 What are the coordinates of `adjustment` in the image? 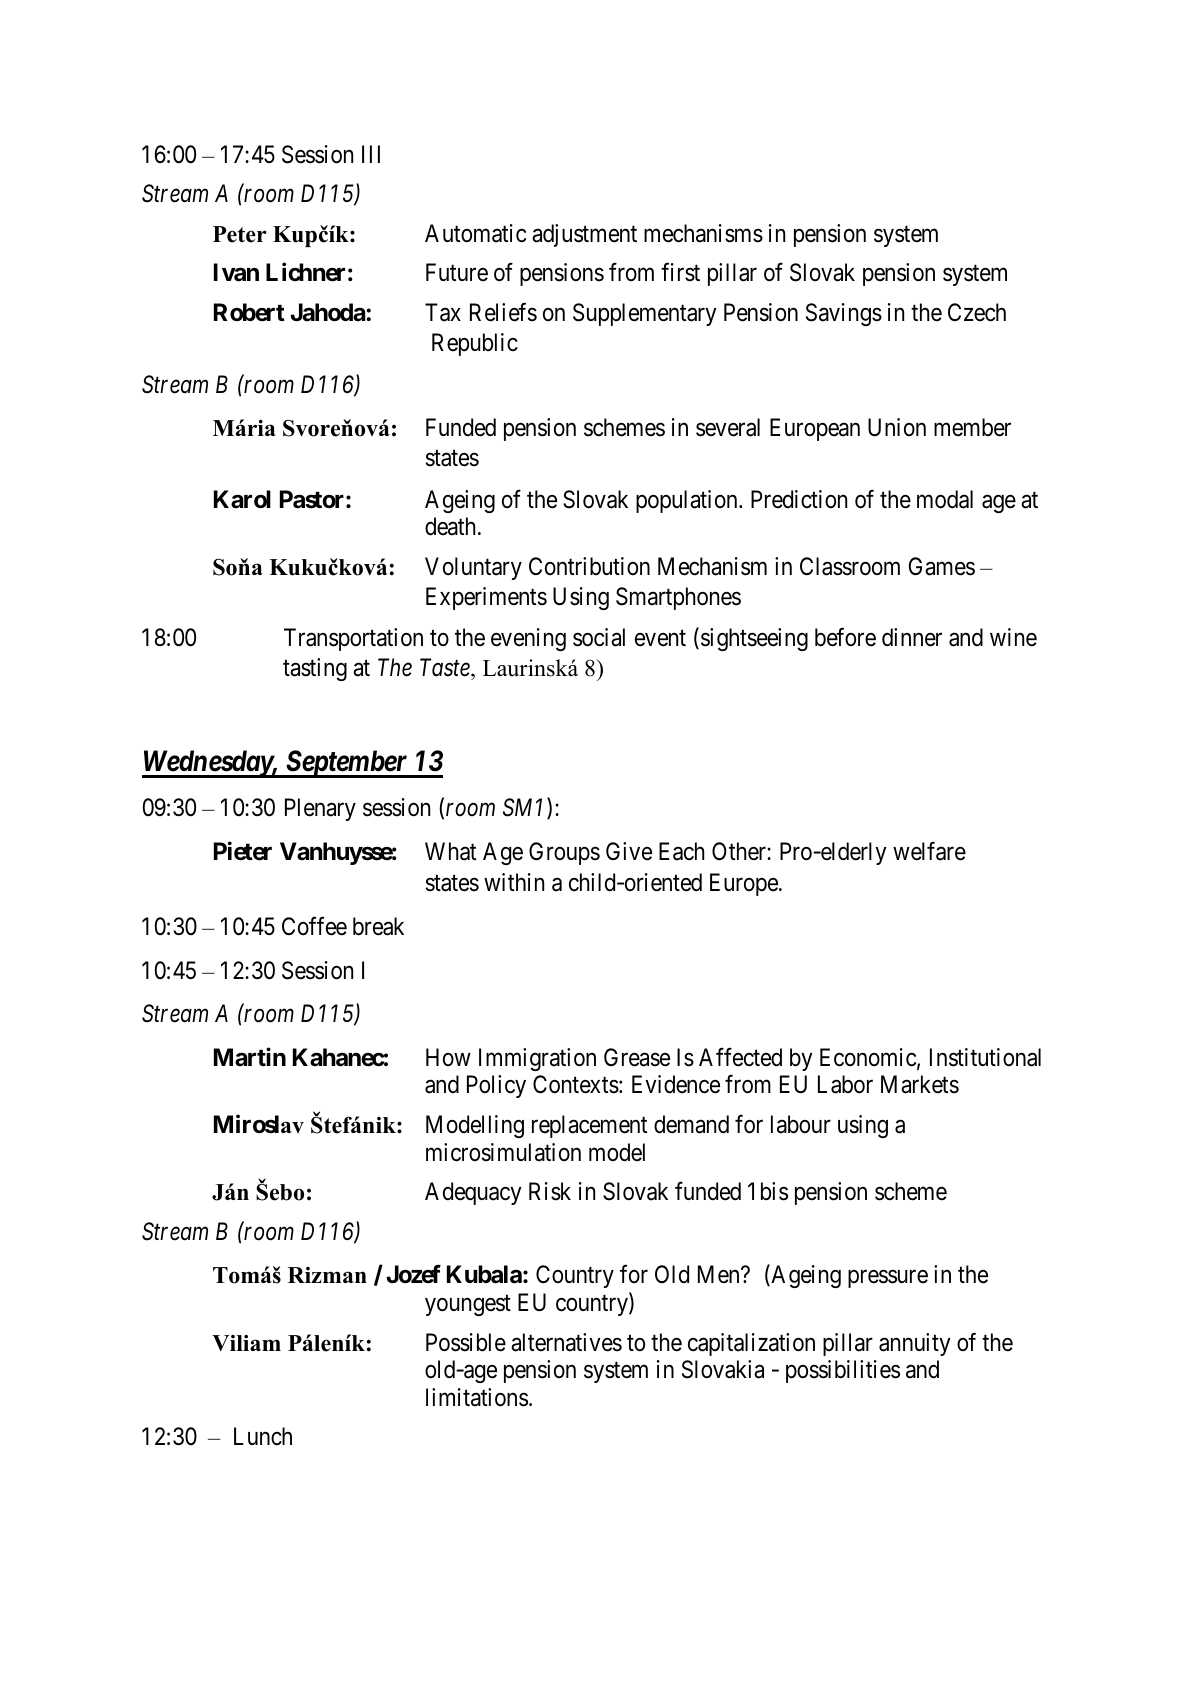 It's located at (584, 235).
